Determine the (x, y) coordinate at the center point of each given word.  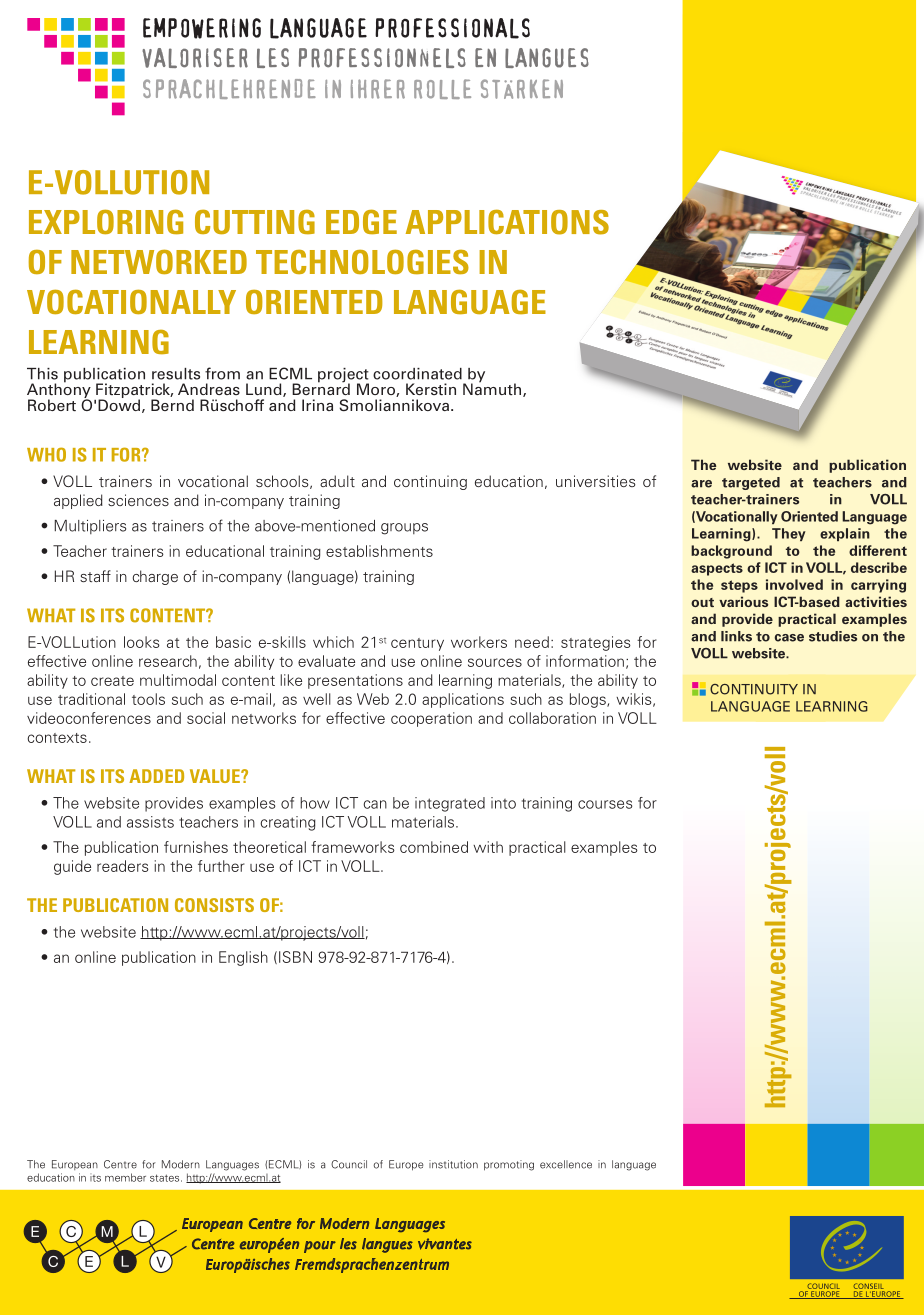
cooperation (431, 719)
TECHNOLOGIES (362, 261)
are (701, 484)
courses (605, 804)
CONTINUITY (754, 689)
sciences (138, 500)
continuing (430, 482)
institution (453, 1164)
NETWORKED (159, 261)
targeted (751, 483)
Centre (120, 1164)
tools (148, 699)
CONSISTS (214, 905)
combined (434, 847)
